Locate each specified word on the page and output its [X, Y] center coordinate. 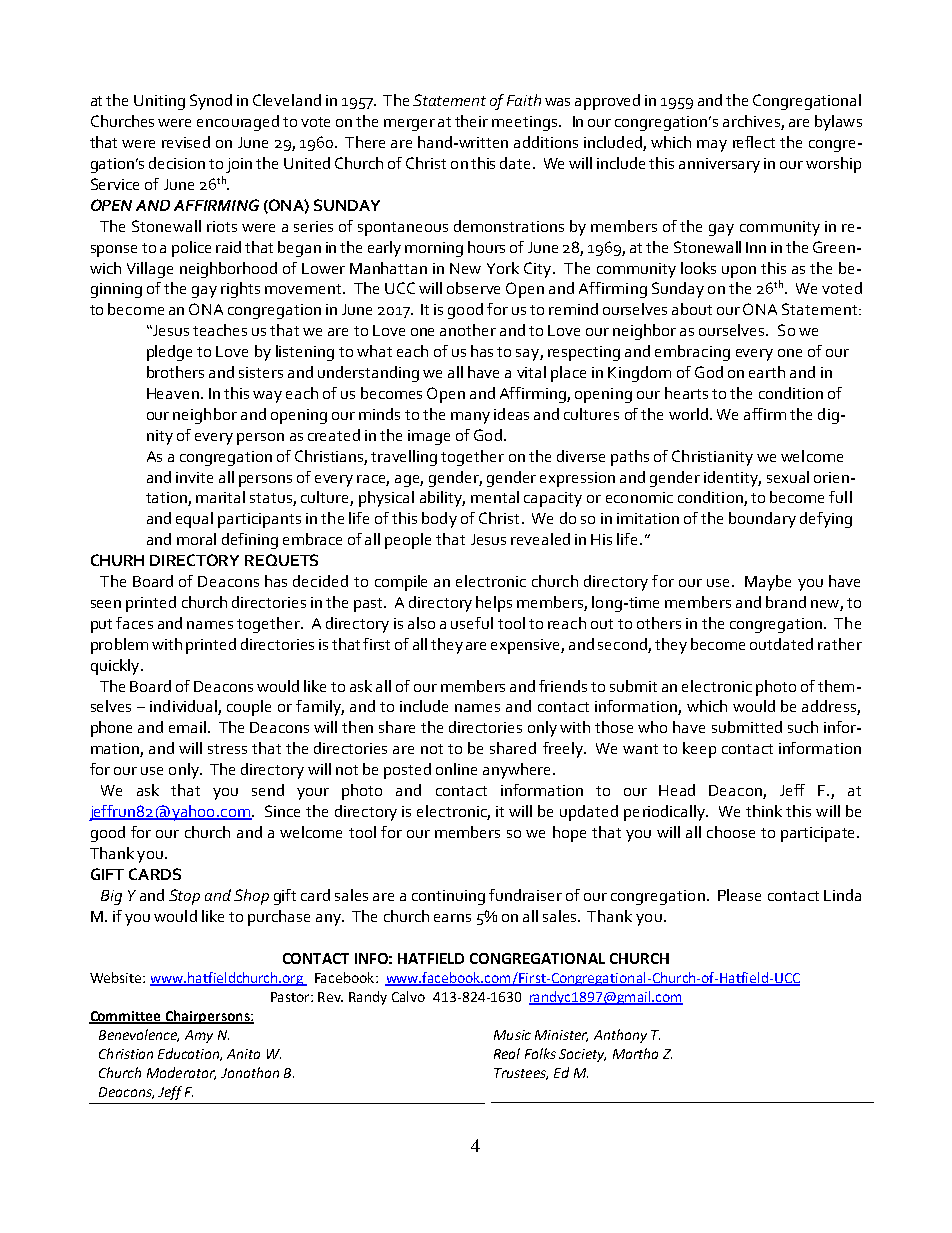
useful [472, 623]
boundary [762, 520]
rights [240, 290]
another [468, 330]
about [692, 309]
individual [184, 707]
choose [731, 832]
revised [186, 142]
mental [495, 497]
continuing [448, 897]
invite [194, 477]
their [471, 121]
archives [752, 122]
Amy [199, 1036]
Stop [184, 897]
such [803, 727]
